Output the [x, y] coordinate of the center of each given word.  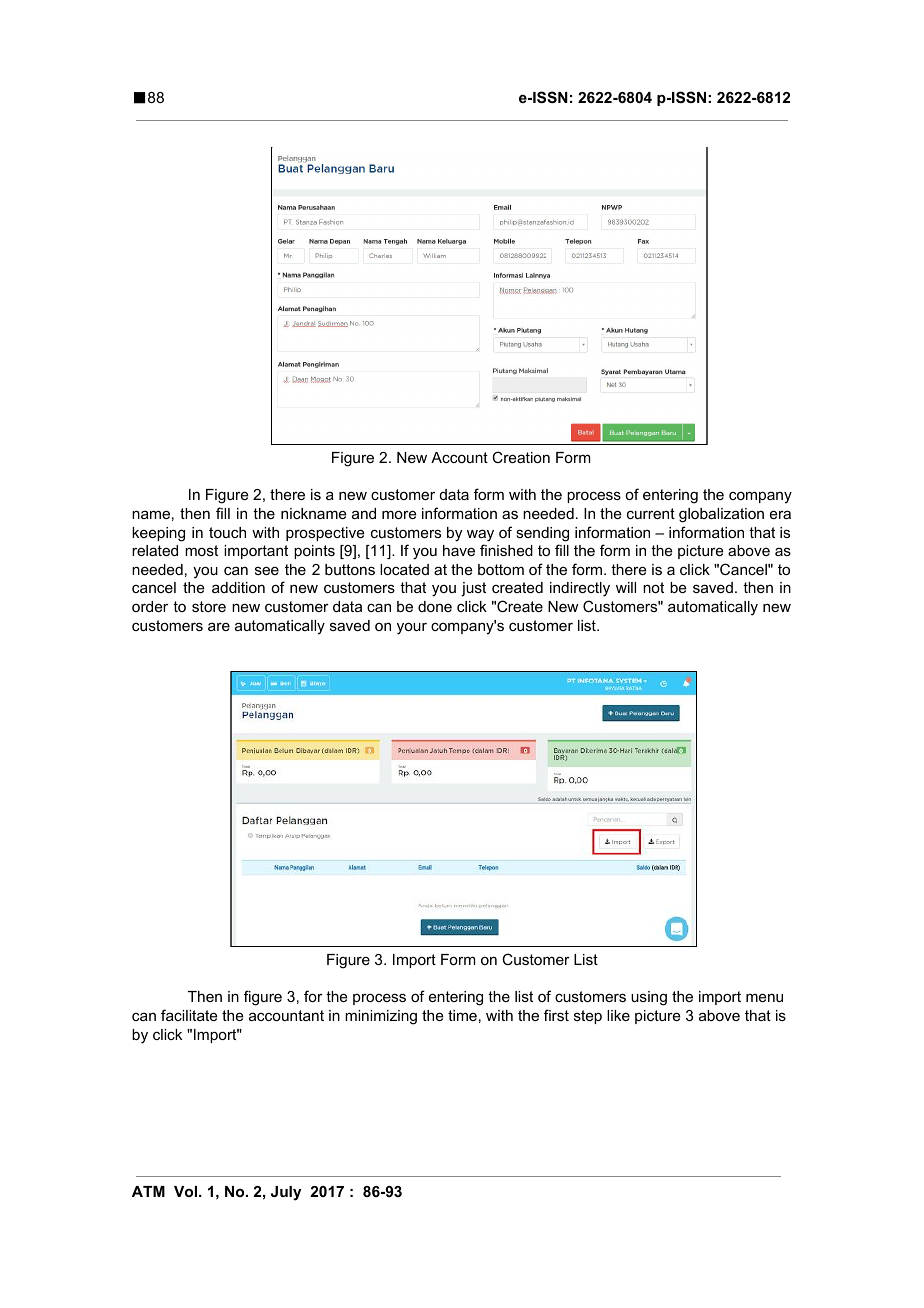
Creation [521, 457]
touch [227, 532]
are [219, 626]
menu [764, 997]
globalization [721, 515]
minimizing [381, 1017]
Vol [187, 1191]
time [462, 1015]
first [556, 1015]
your [412, 628]
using [649, 998]
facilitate [189, 1015]
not [653, 587]
